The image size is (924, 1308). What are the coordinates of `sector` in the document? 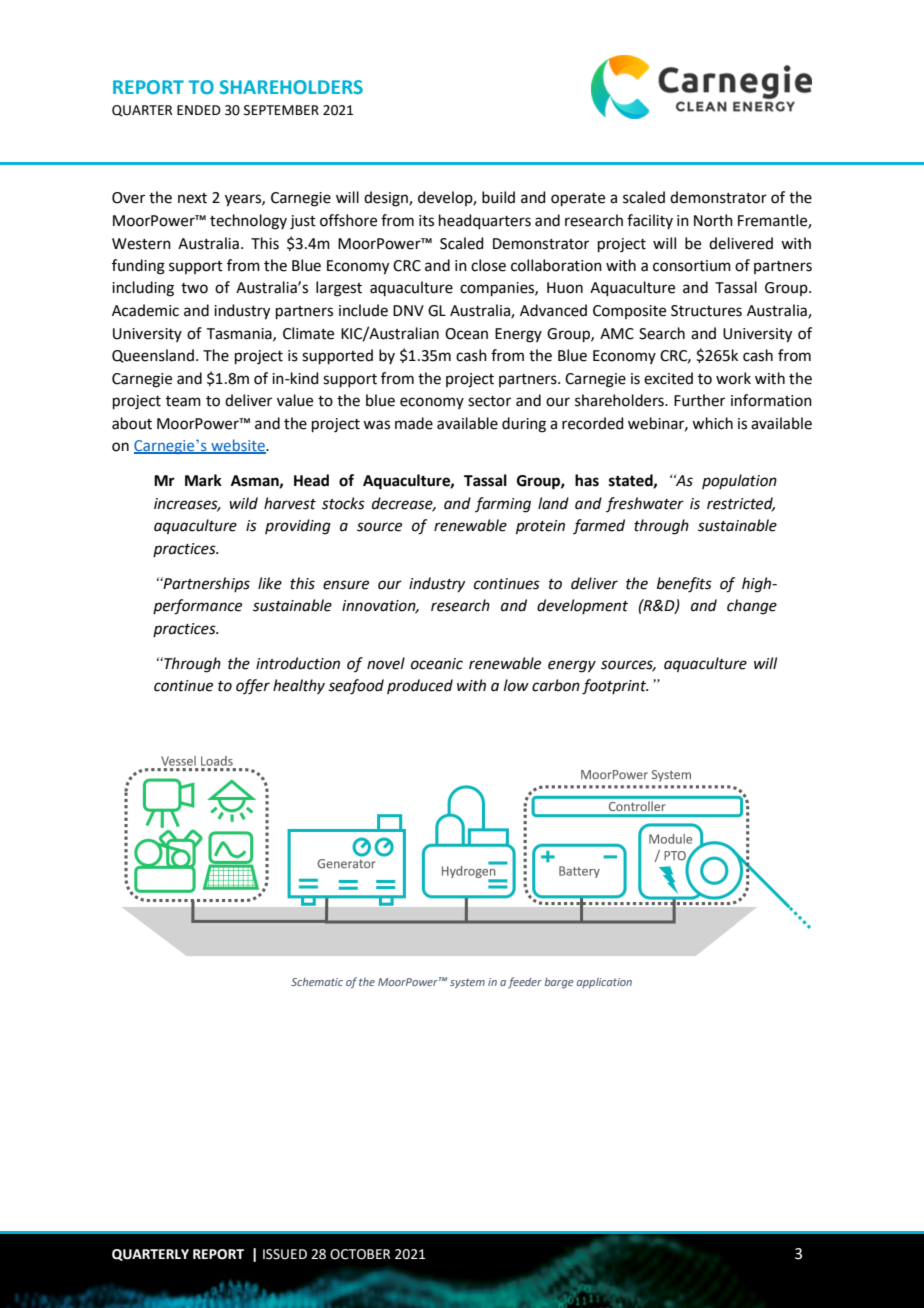 It's located at (489, 401).
